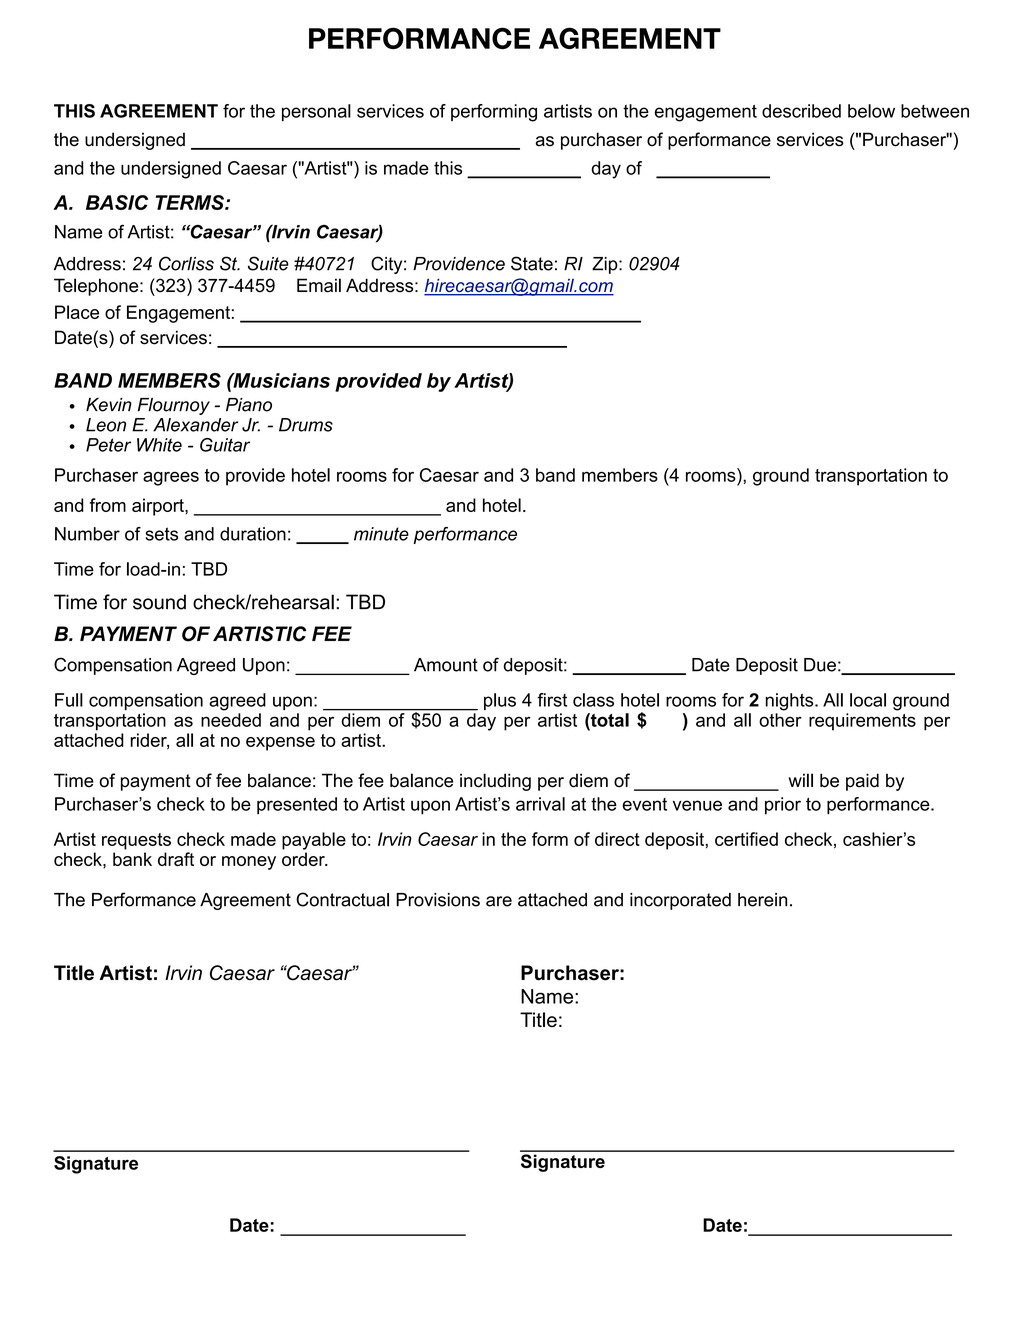  Describe the element at coordinates (868, 700) in the image. I see `local` at that location.
